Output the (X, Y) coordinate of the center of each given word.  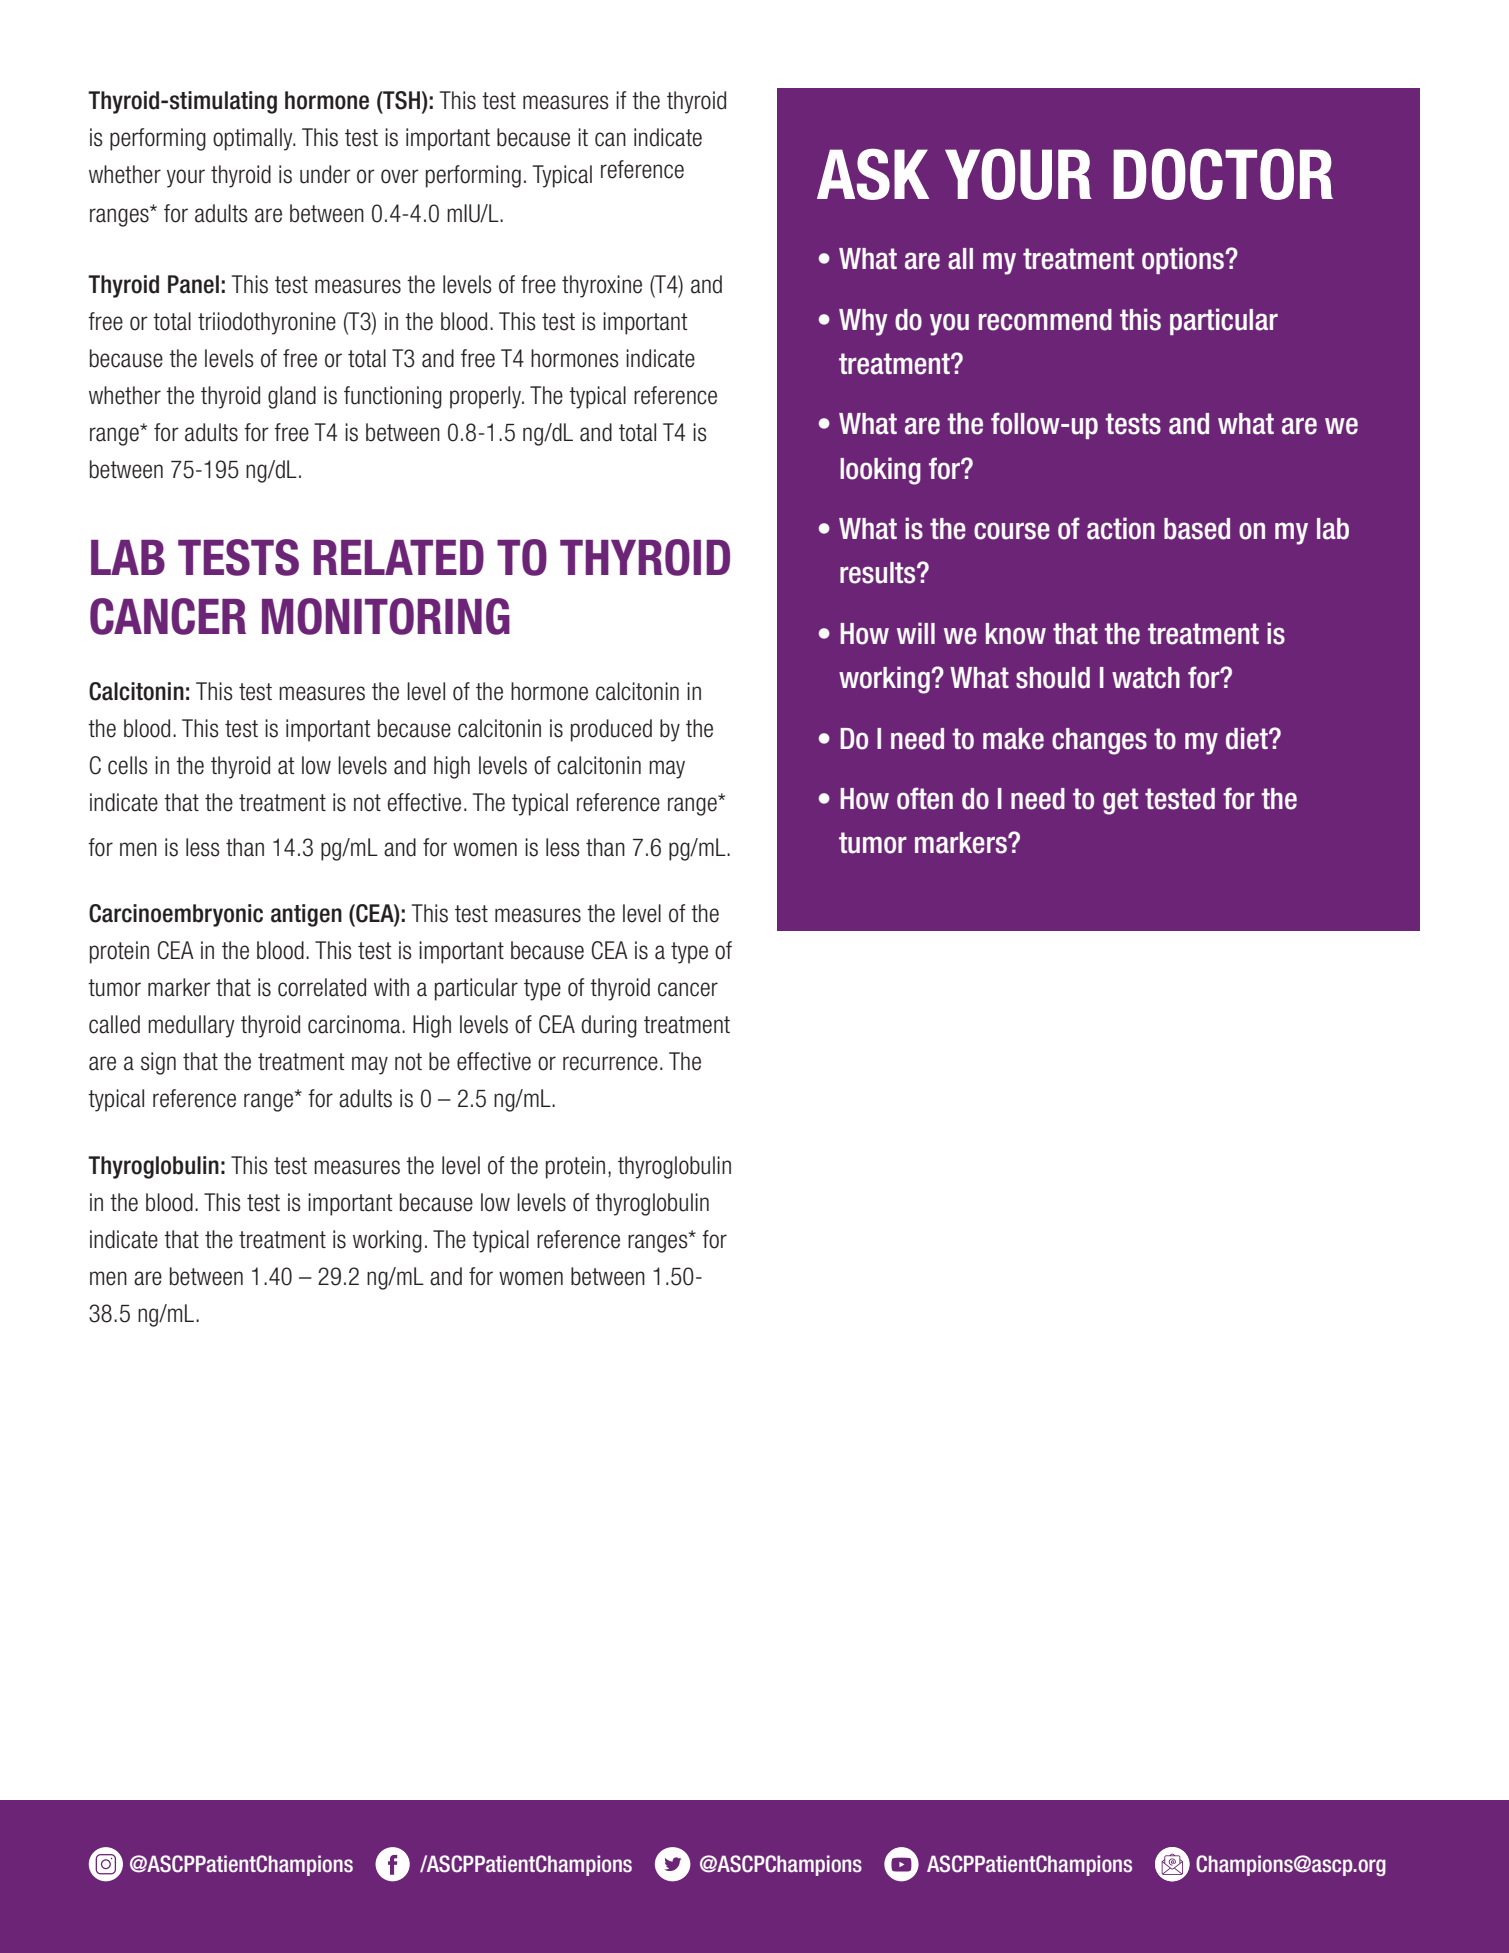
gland (292, 397)
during (609, 1026)
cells (128, 765)
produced (611, 730)
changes (1099, 741)
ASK (873, 174)
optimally (254, 139)
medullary (191, 1026)
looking (880, 471)
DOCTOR (1223, 174)
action (1121, 528)
